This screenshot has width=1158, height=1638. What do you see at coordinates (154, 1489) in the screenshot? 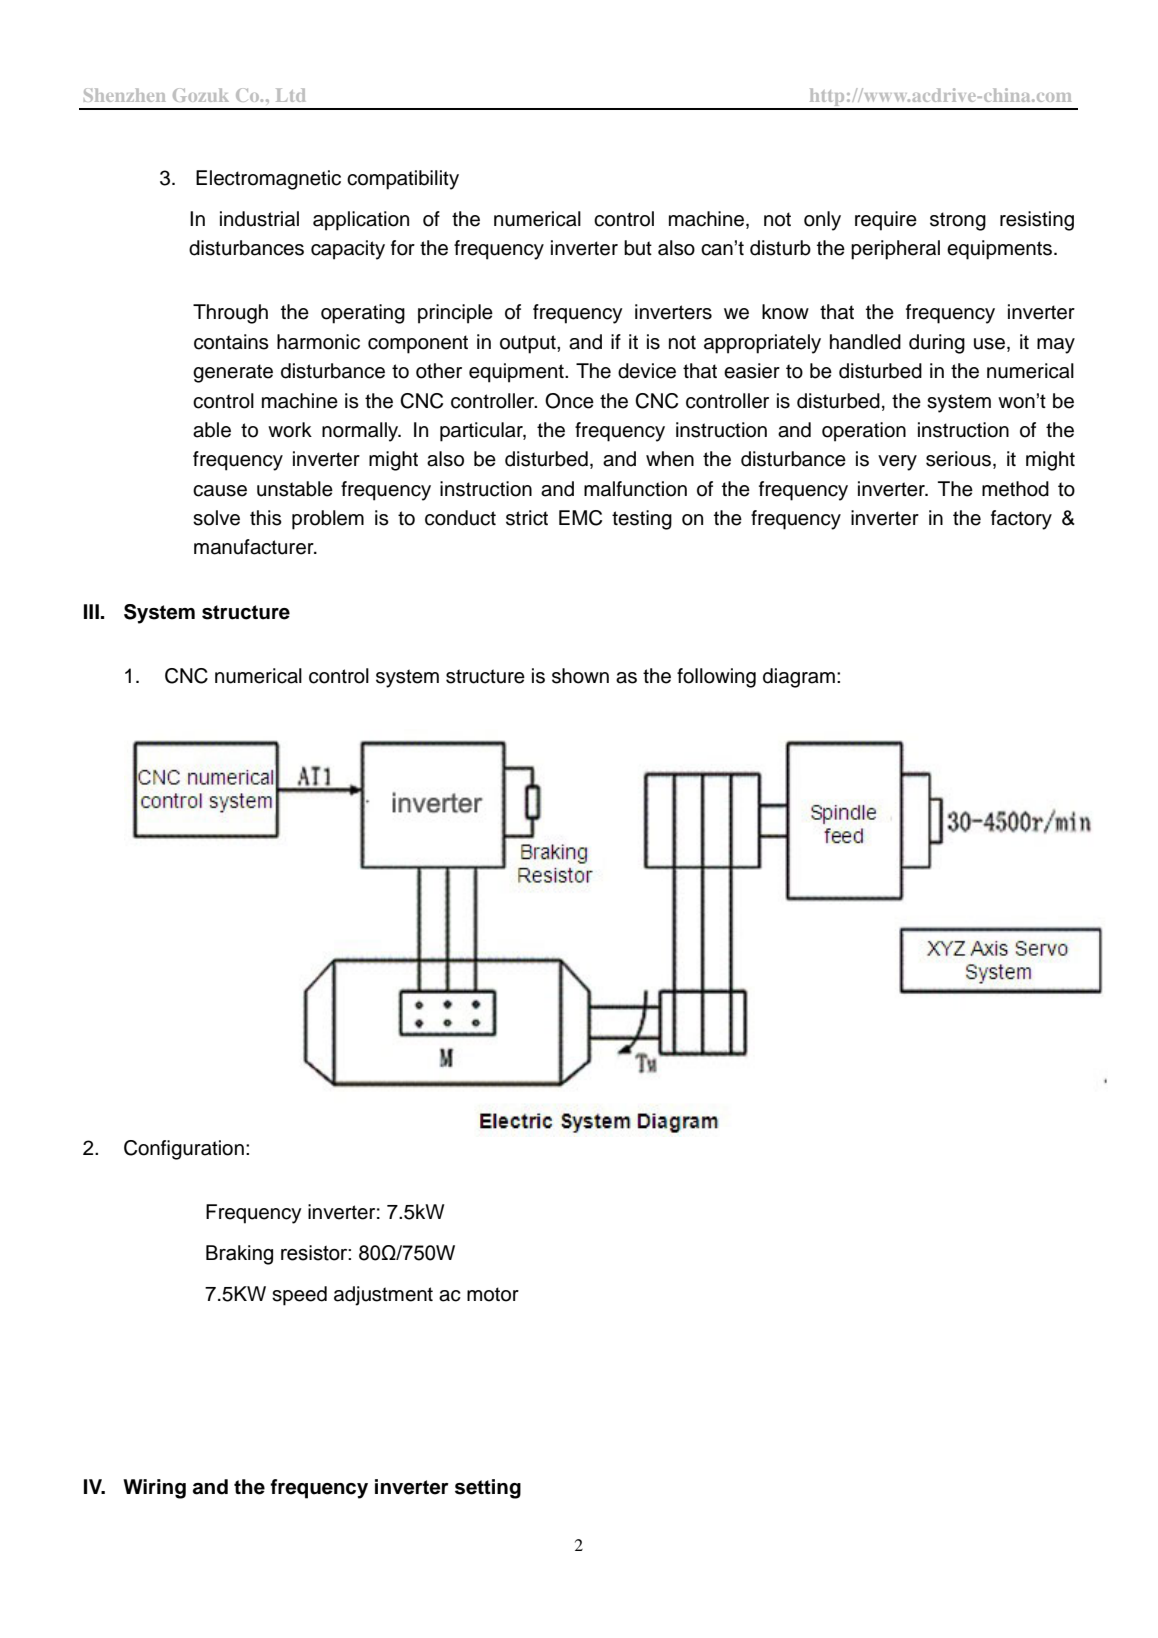
I see `Wiring` at bounding box center [154, 1489].
